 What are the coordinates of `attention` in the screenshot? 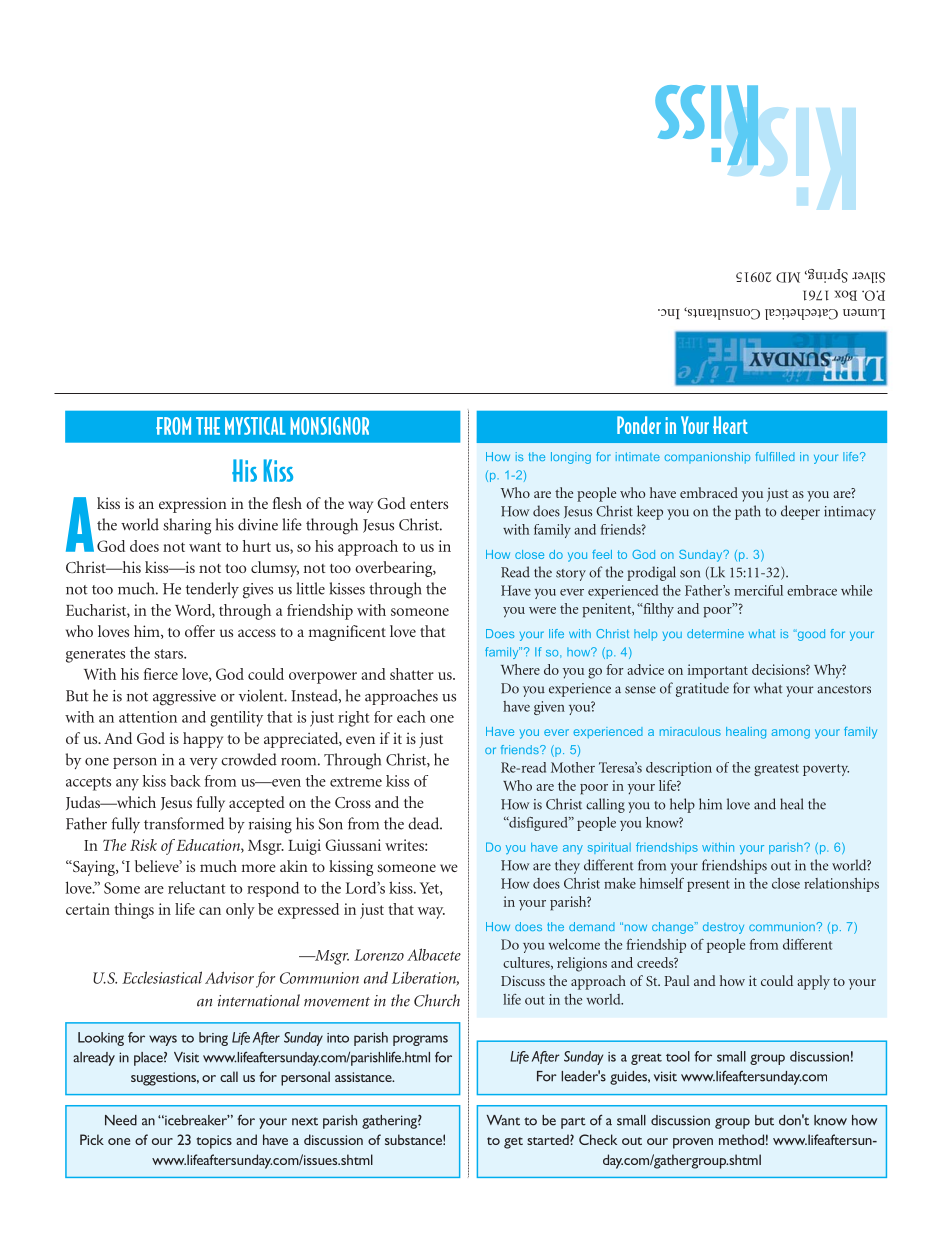 It's located at (148, 717).
